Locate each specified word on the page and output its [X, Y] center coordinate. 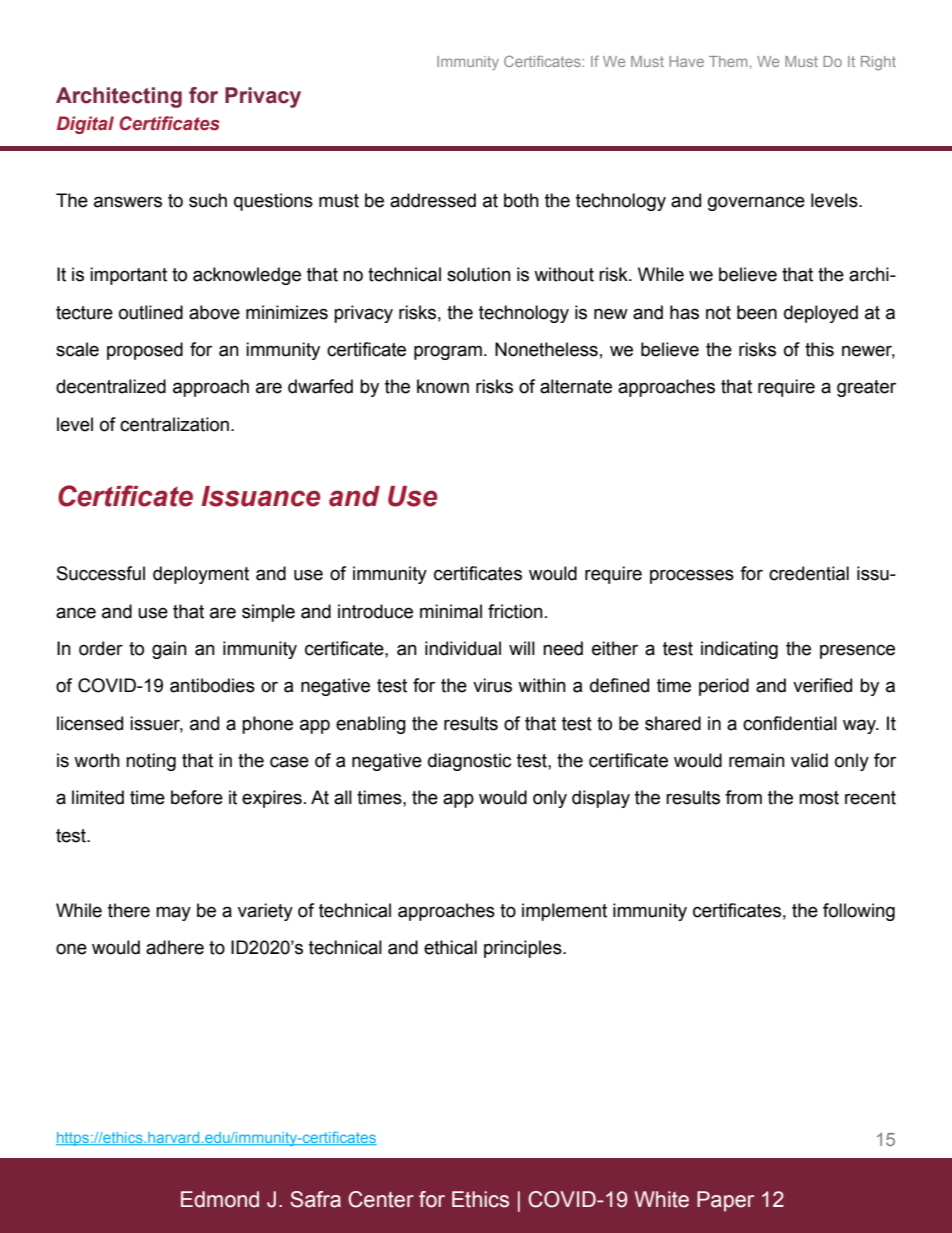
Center [381, 1199]
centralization [174, 424]
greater [866, 388]
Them [728, 61]
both [521, 200]
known [443, 386]
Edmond [220, 1199]
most [819, 798]
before [197, 797]
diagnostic [469, 762]
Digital [85, 125]
